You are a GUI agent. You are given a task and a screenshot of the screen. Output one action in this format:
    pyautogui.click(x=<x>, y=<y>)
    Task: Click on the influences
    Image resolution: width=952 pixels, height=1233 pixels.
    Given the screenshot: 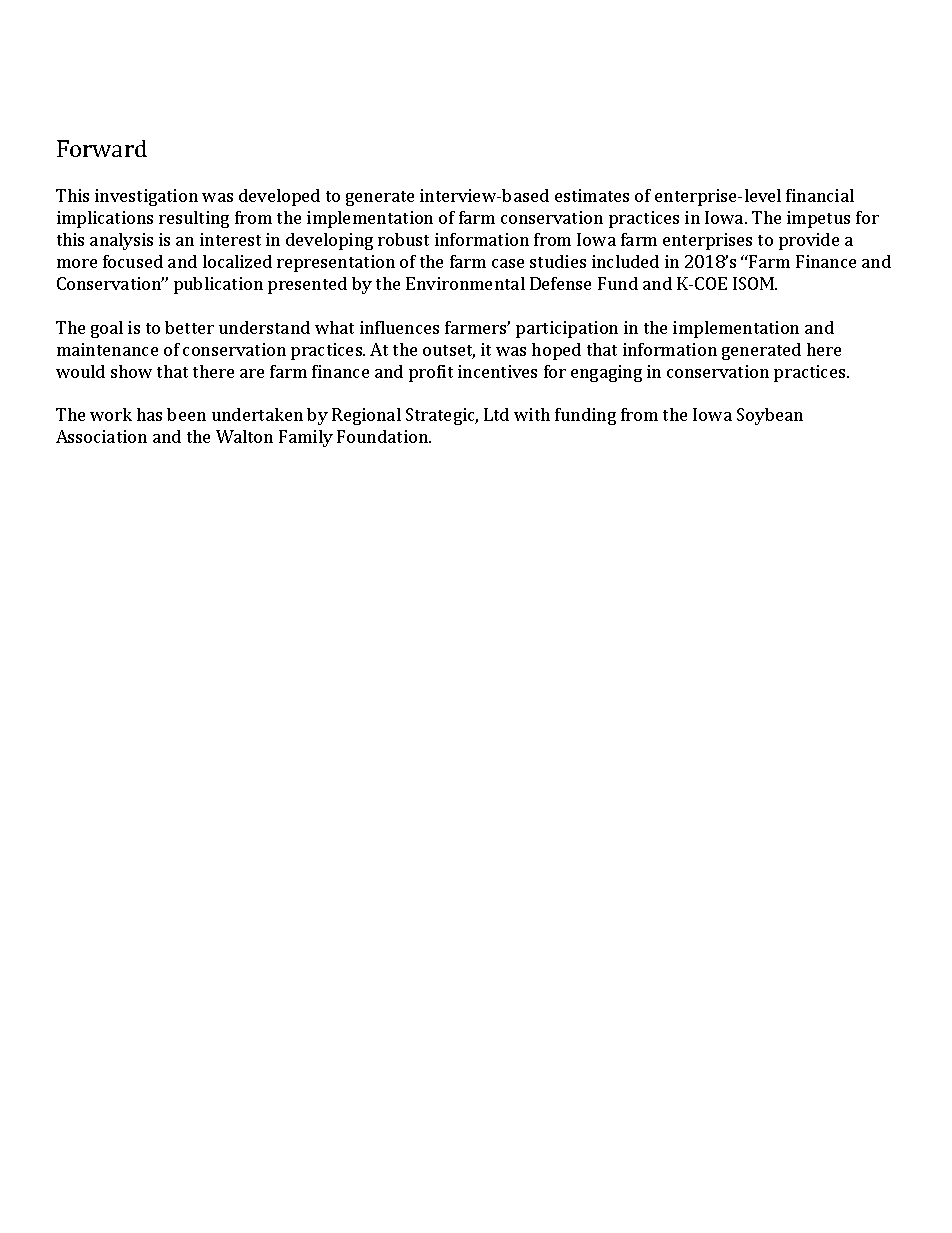 What is the action you would take?
    pyautogui.click(x=399, y=327)
